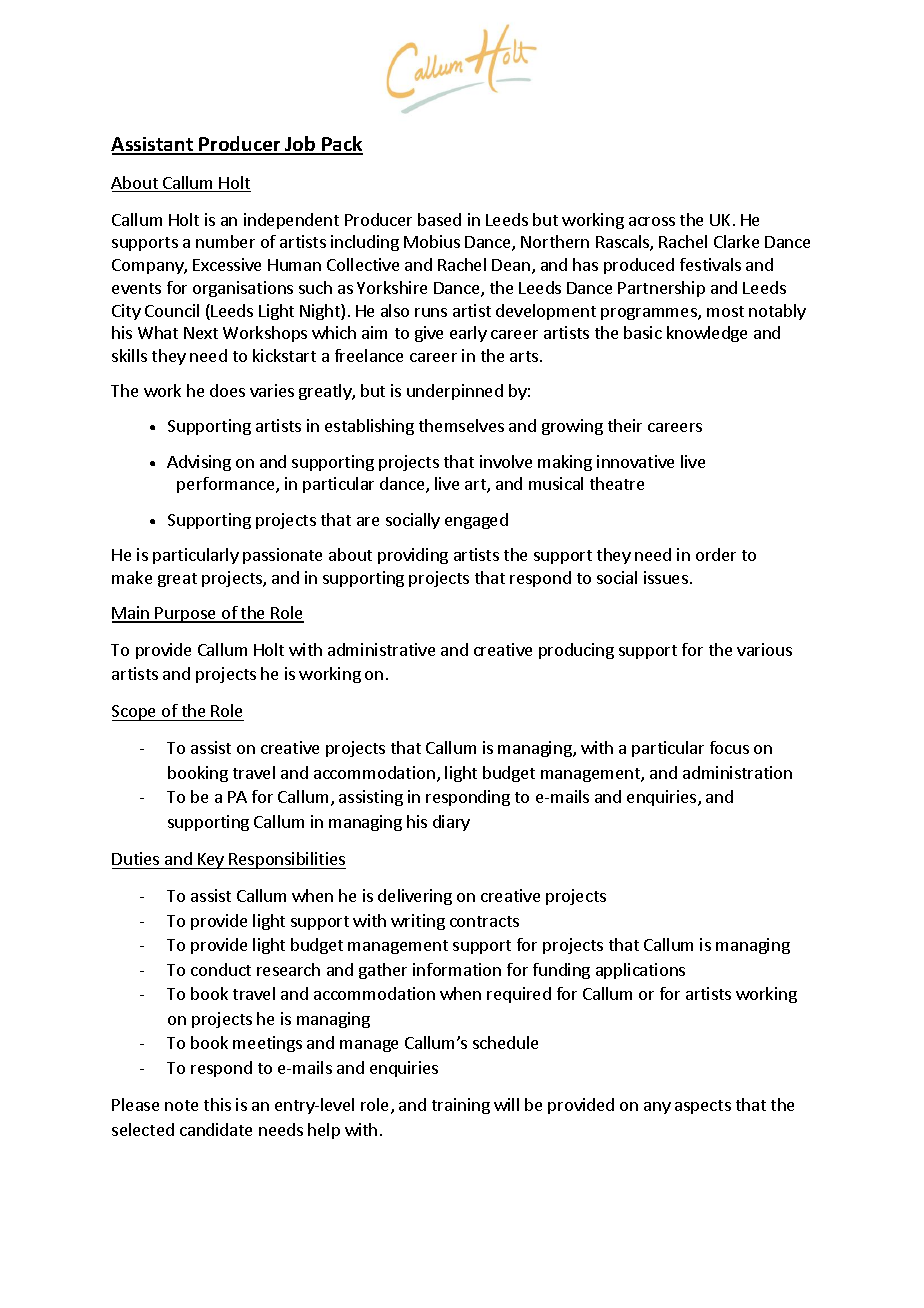 The width and height of the screenshot is (924, 1308). What do you see at coordinates (451, 823) in the screenshot?
I see `diary` at bounding box center [451, 823].
